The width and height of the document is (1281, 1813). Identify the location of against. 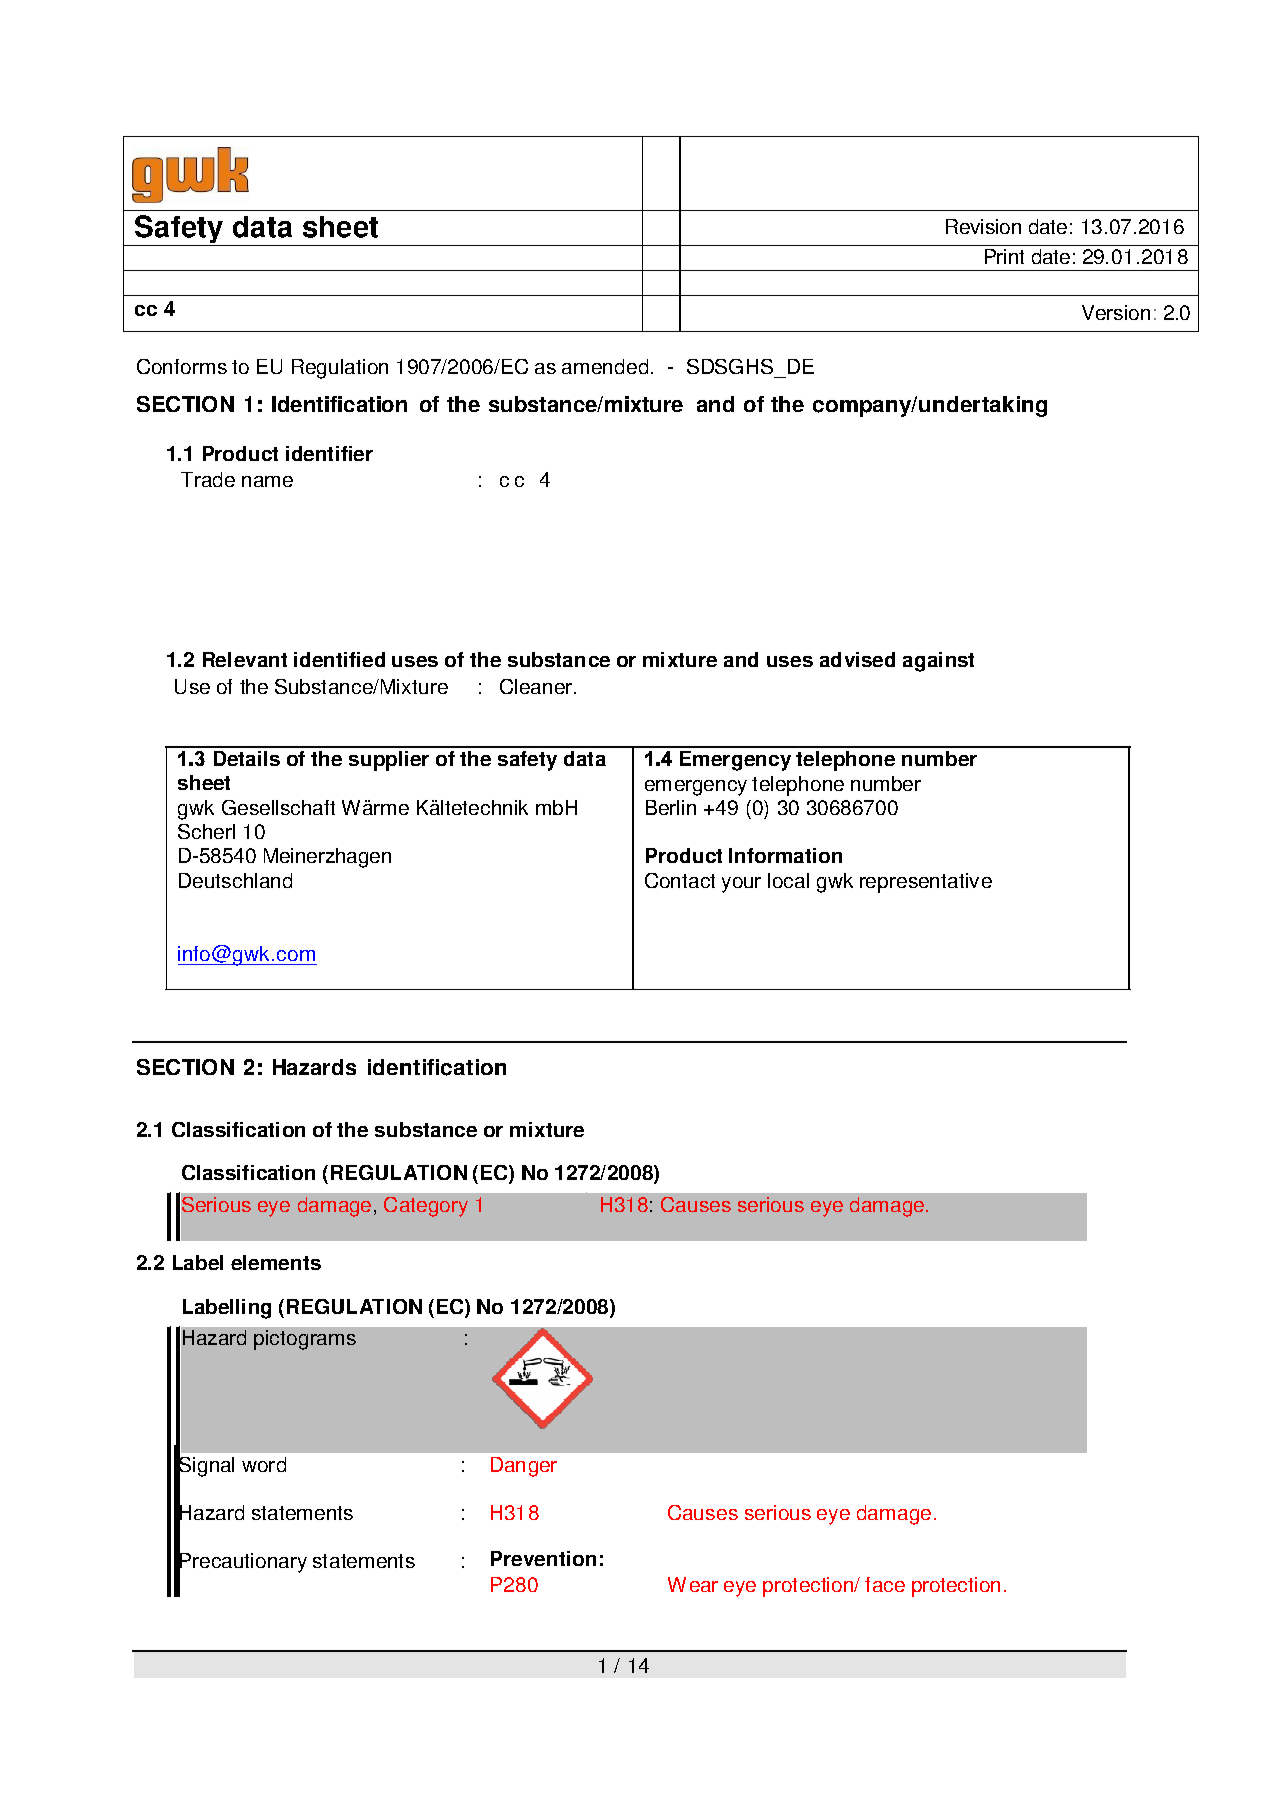
(938, 662).
